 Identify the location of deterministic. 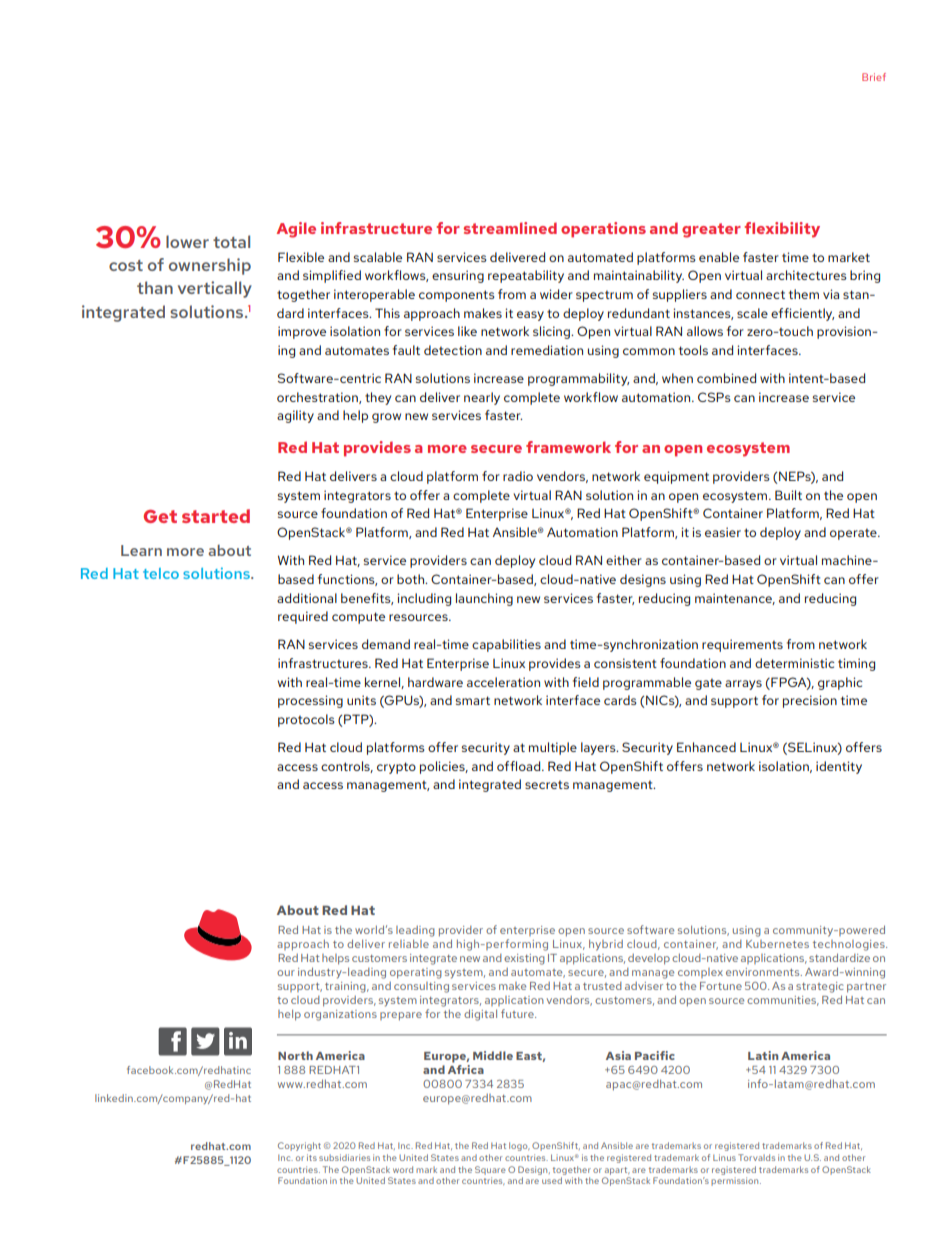
(795, 663).
